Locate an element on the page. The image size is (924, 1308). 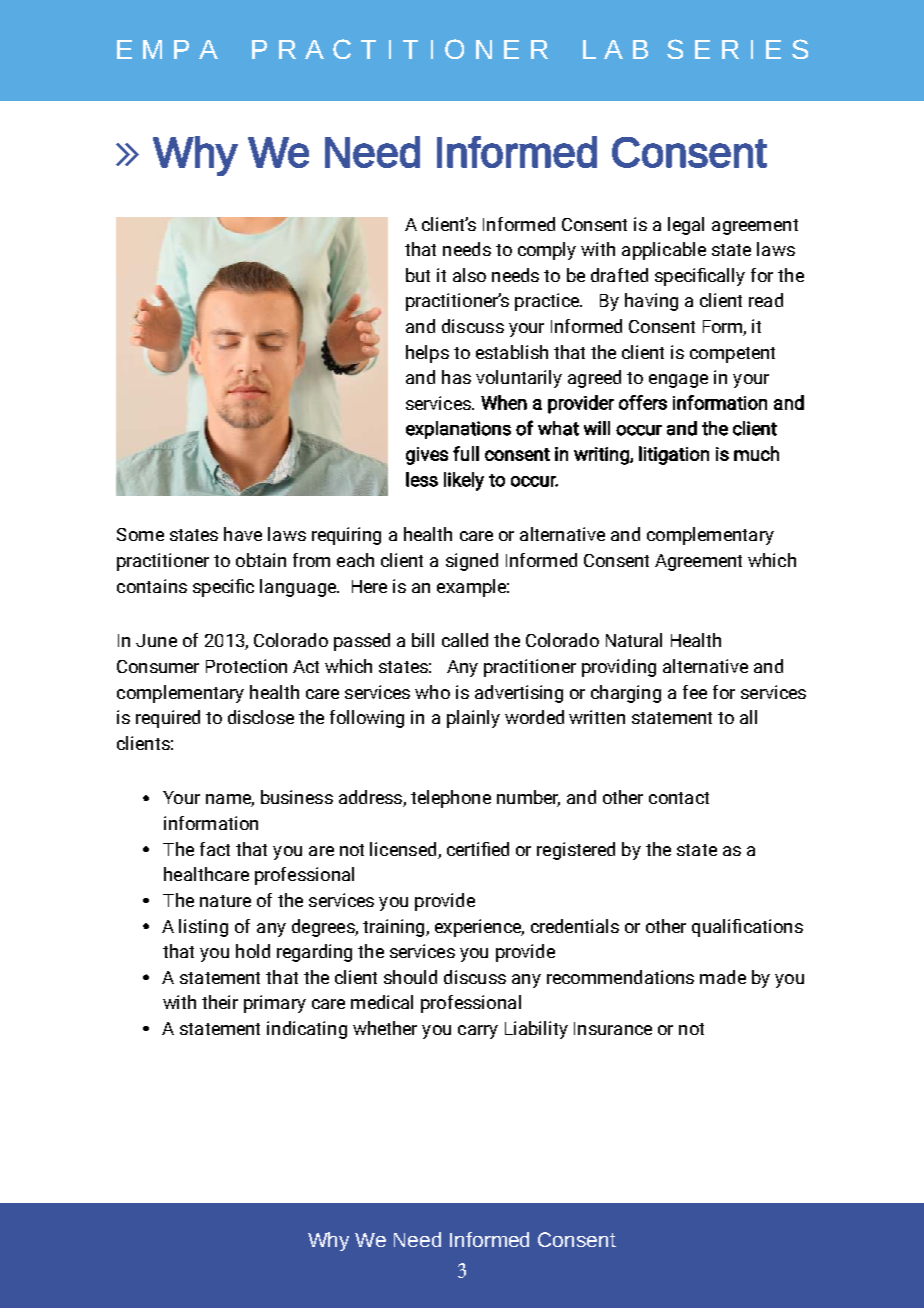
applicable is located at coordinates (664, 251).
